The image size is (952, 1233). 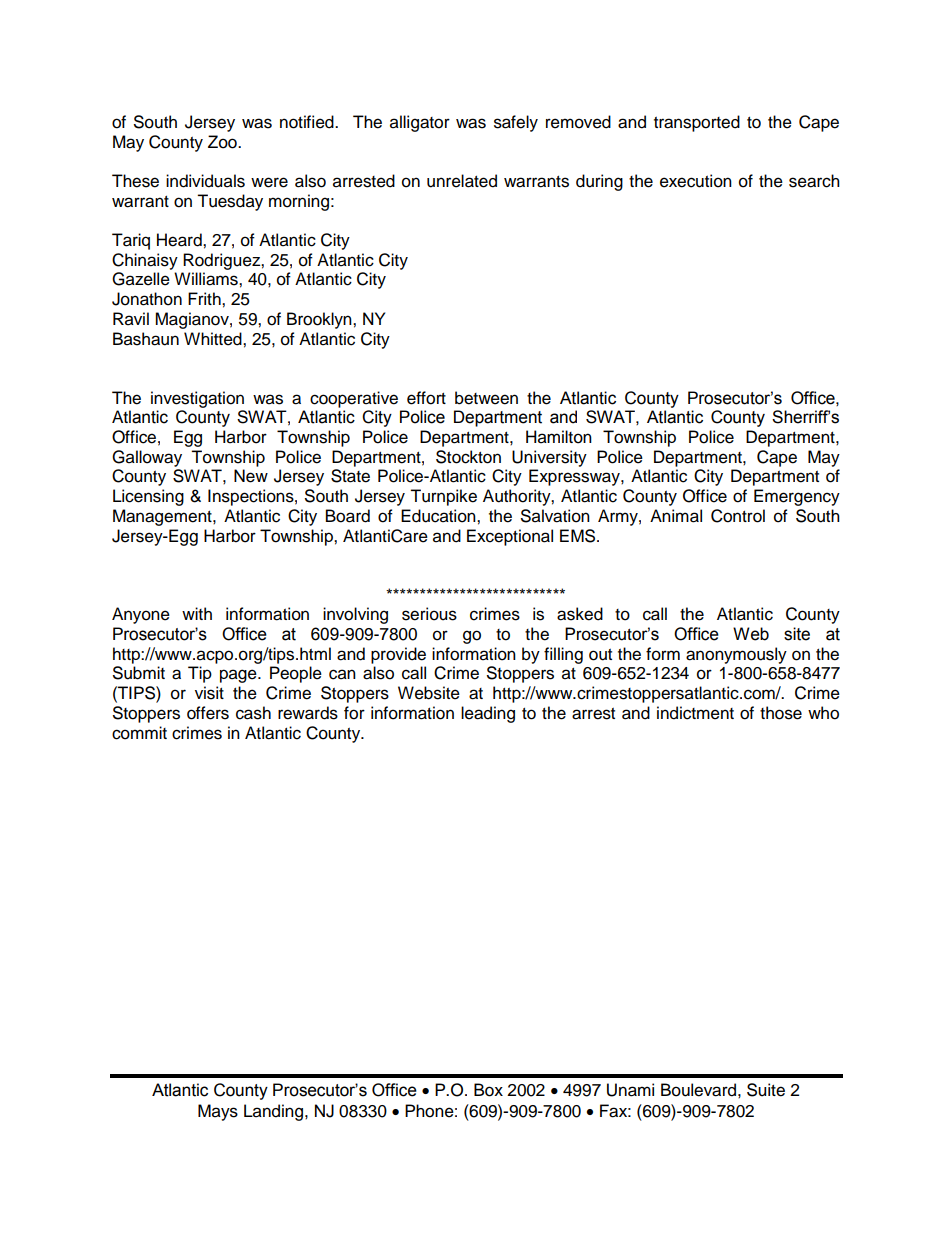 I want to click on Box, so click(x=488, y=1090).
